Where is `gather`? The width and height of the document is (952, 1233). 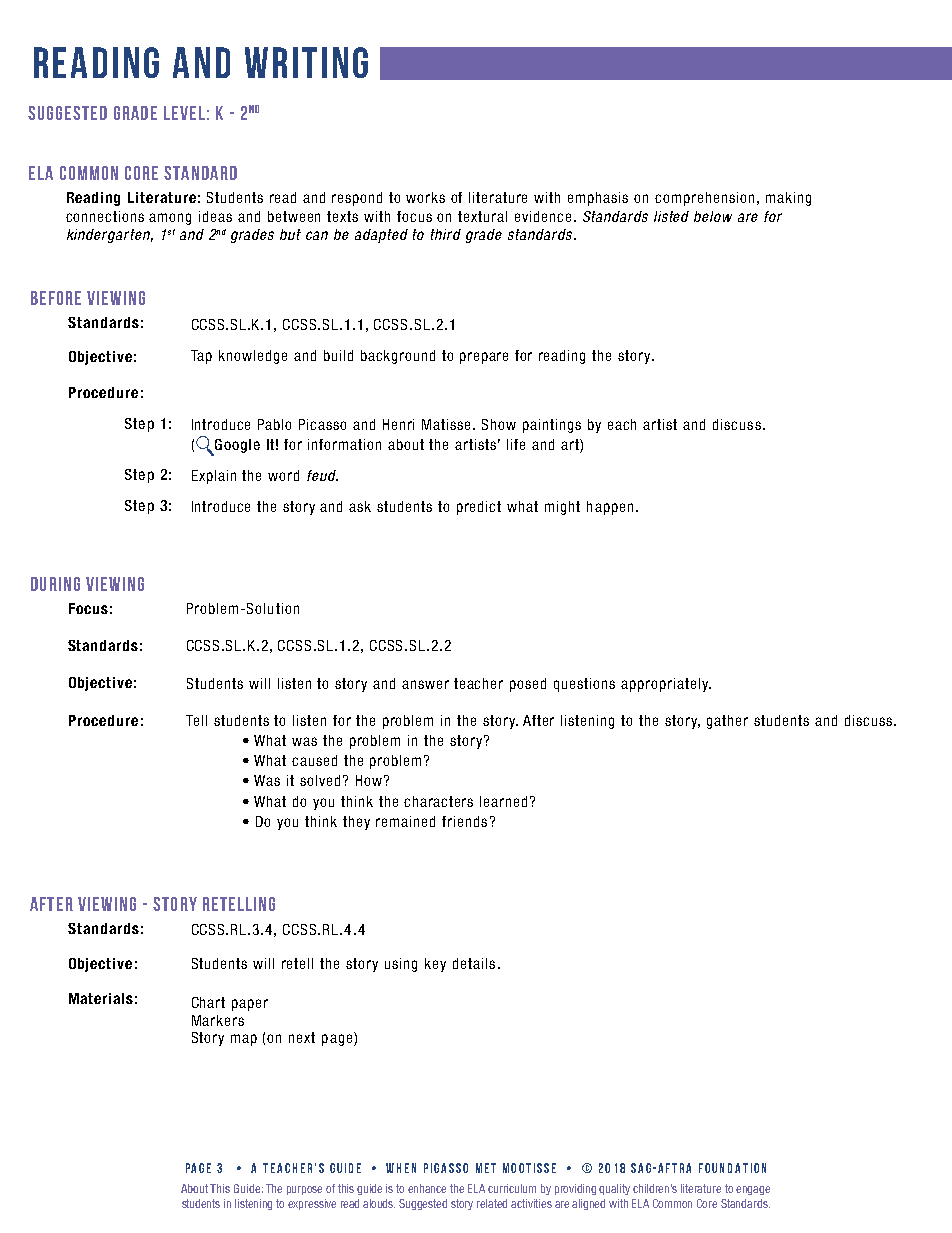
gather is located at coordinates (727, 722).
